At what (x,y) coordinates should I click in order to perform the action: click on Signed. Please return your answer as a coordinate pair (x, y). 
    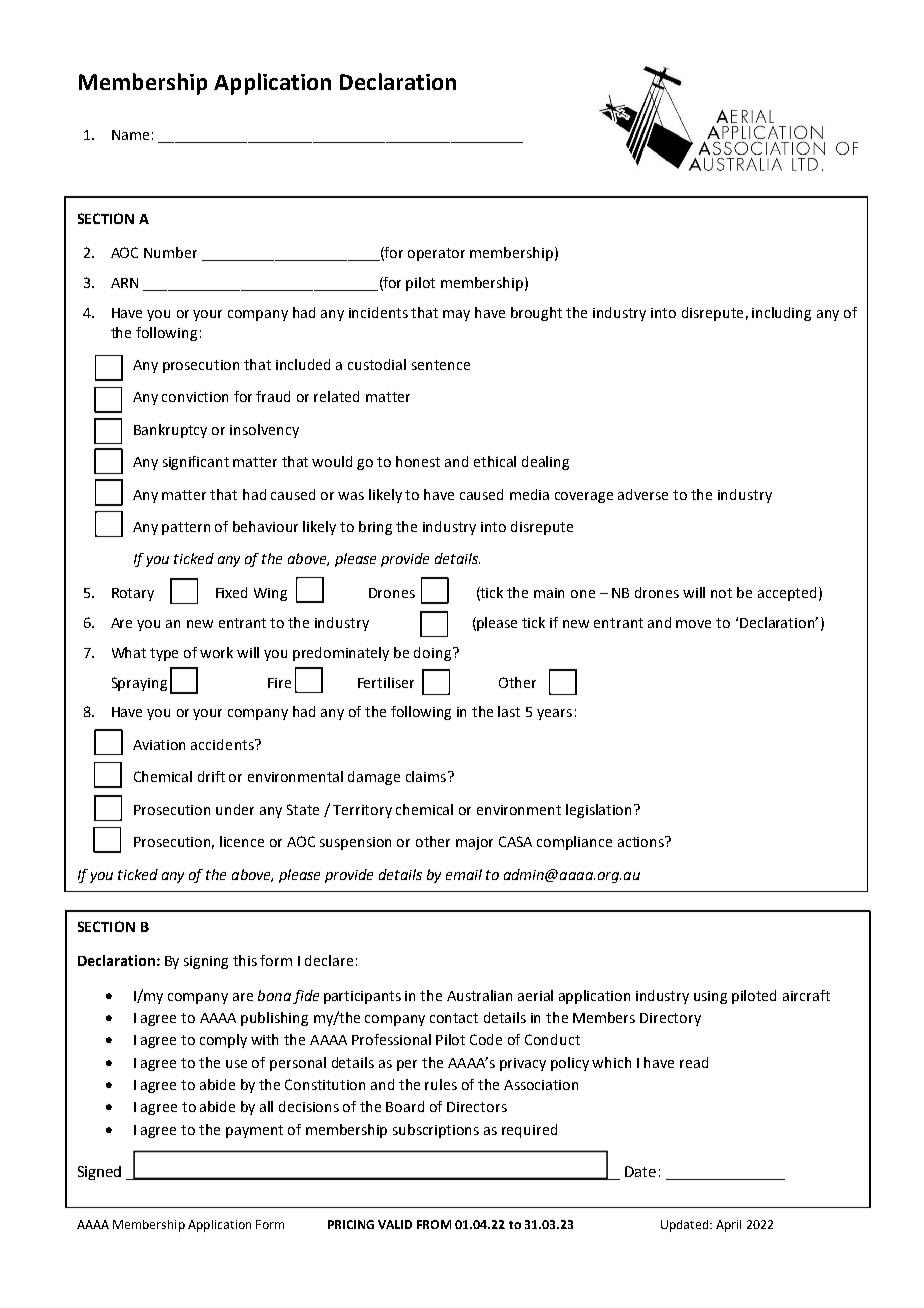
    Looking at the image, I should click on (99, 1173).
